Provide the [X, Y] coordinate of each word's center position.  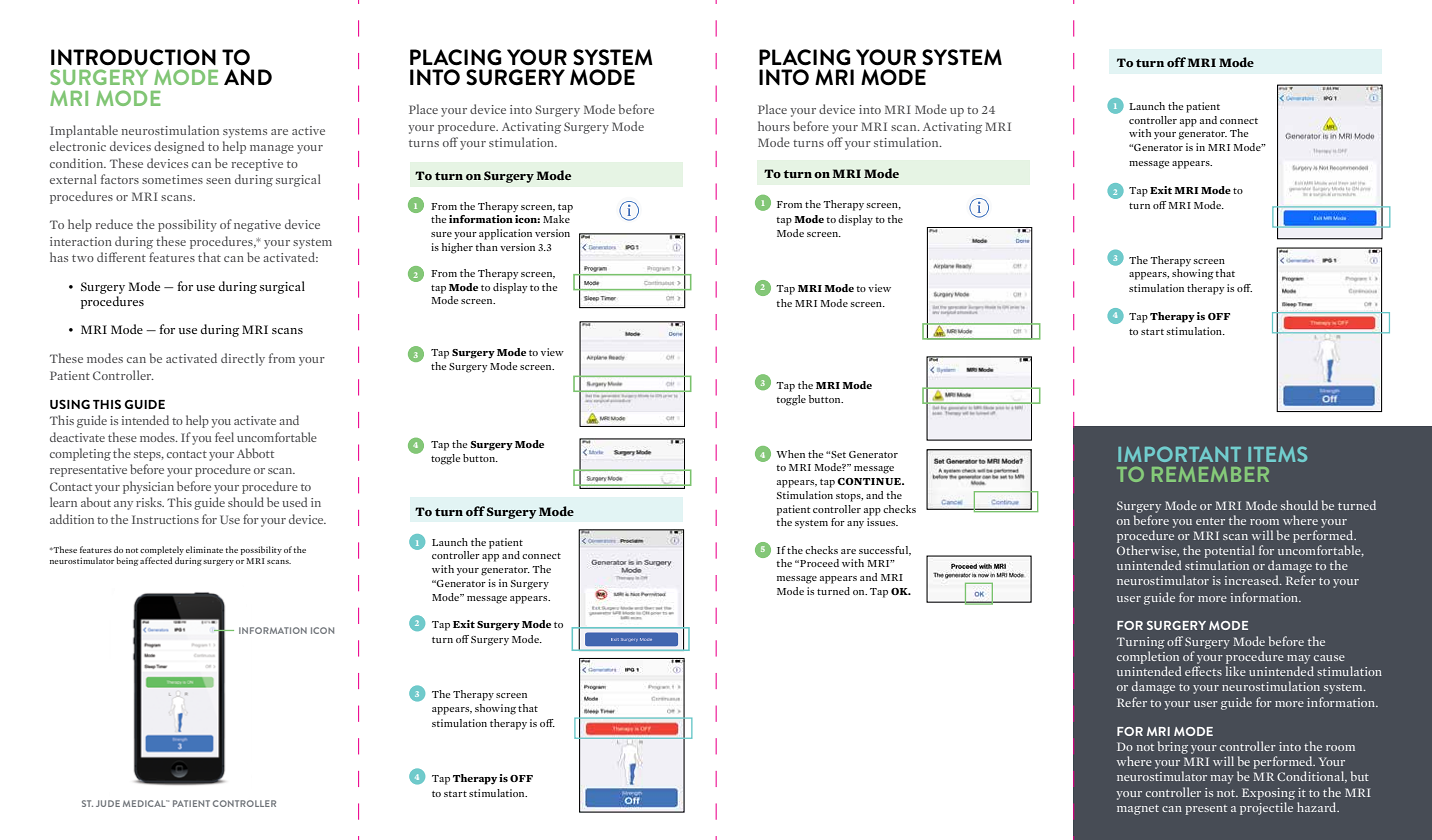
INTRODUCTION [133, 57]
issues [882, 522]
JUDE [108, 803]
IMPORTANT [1179, 454]
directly [243, 359]
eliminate [204, 549]
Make [556, 219]
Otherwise [1148, 551]
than [486, 247]
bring [1173, 747]
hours [774, 126]
